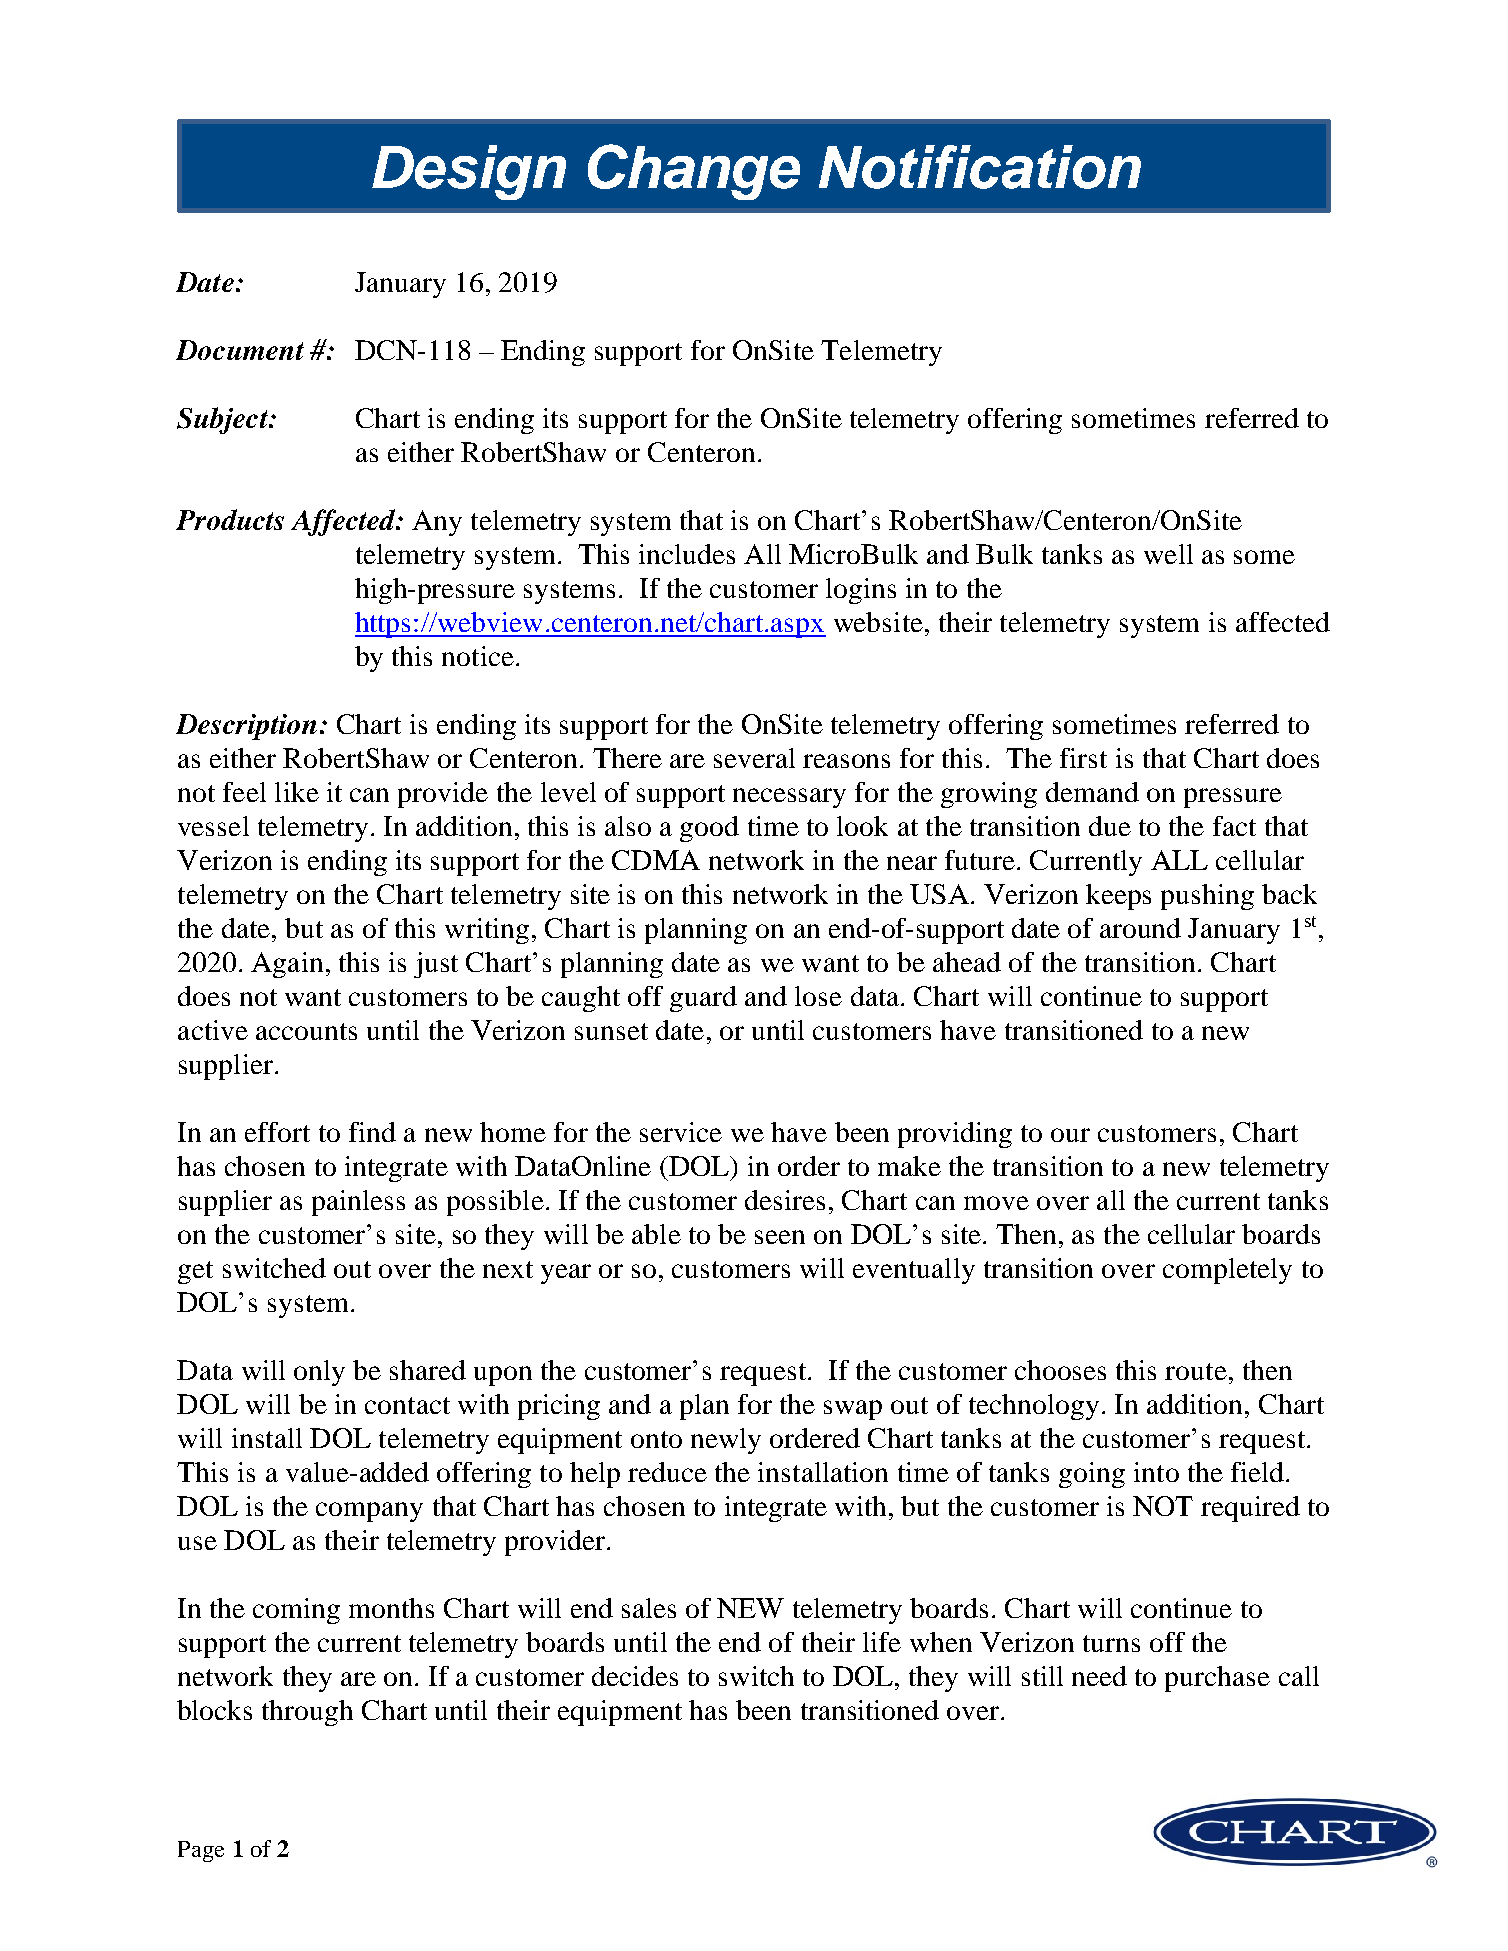 The width and height of the image is (1508, 1951). Describe the element at coordinates (687, 554) in the image. I see `includes` at that location.
